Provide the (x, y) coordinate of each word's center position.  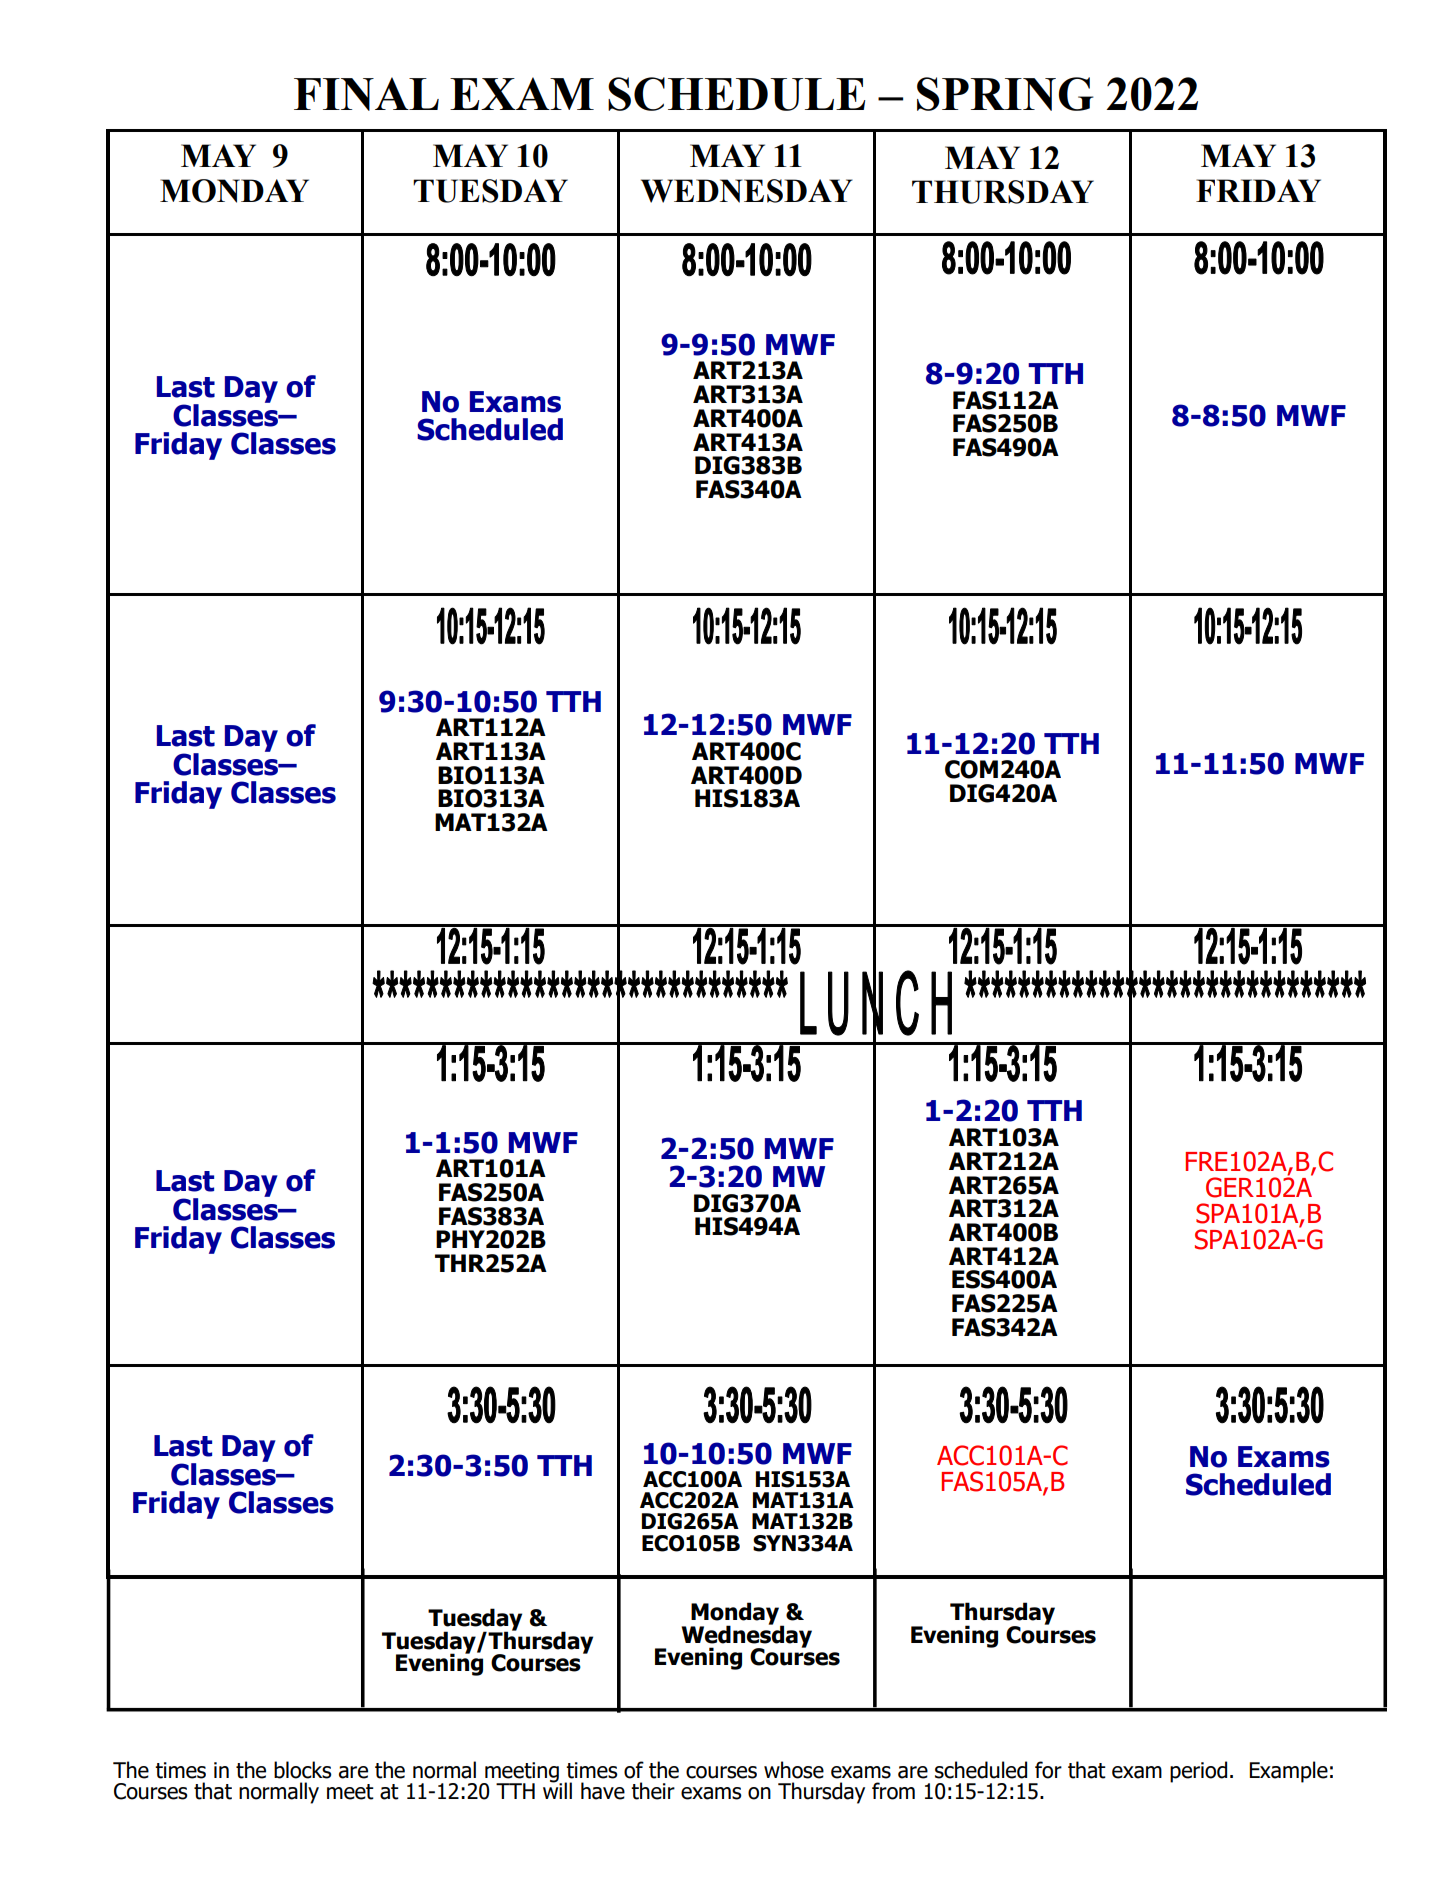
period (1198, 1772)
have (603, 1791)
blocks (303, 1770)
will (557, 1789)
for (1048, 1770)
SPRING (1005, 94)
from (893, 1791)
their (653, 1791)
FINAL (366, 94)
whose (794, 1770)
